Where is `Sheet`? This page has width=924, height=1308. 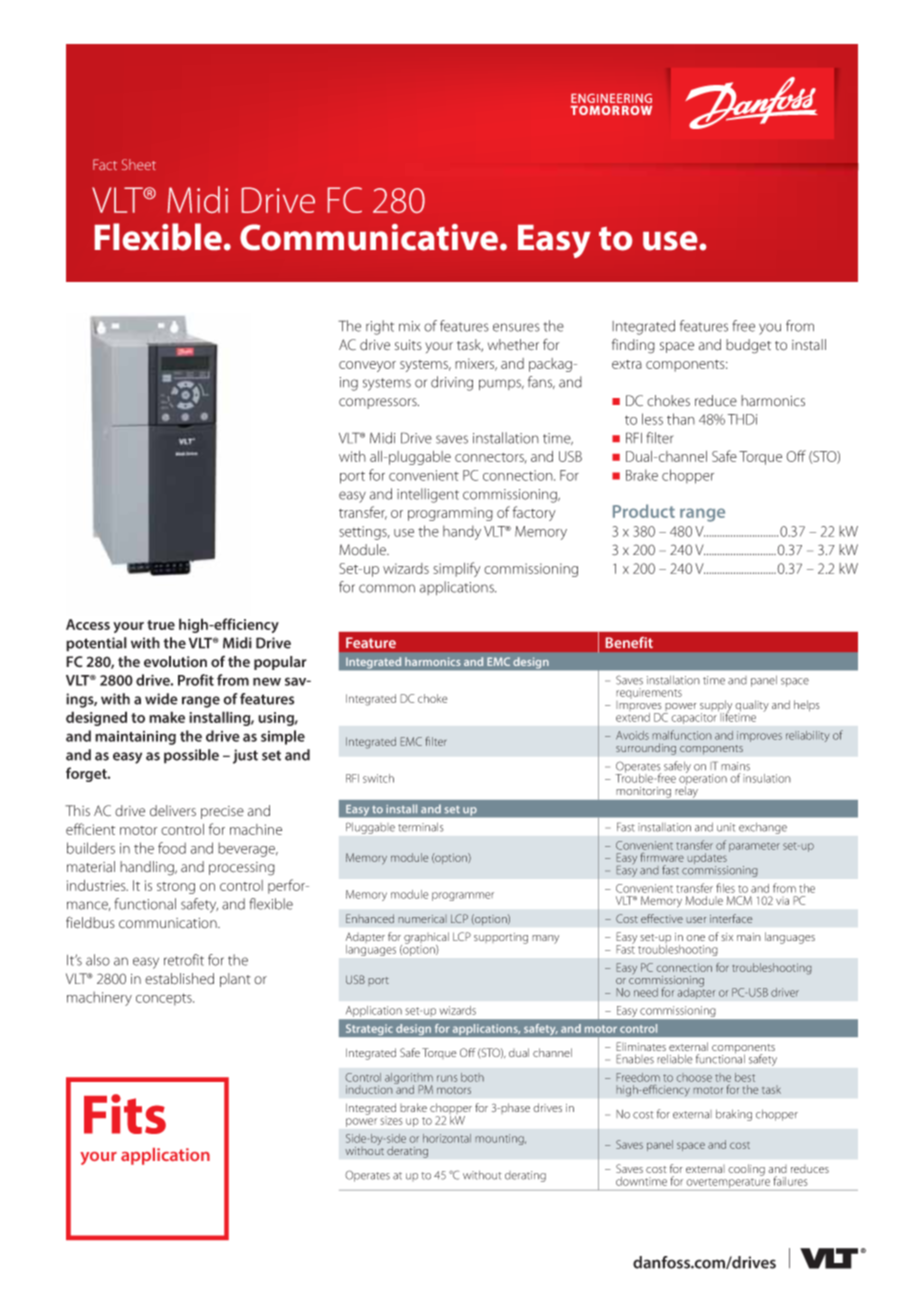 Sheet is located at coordinates (139, 164).
